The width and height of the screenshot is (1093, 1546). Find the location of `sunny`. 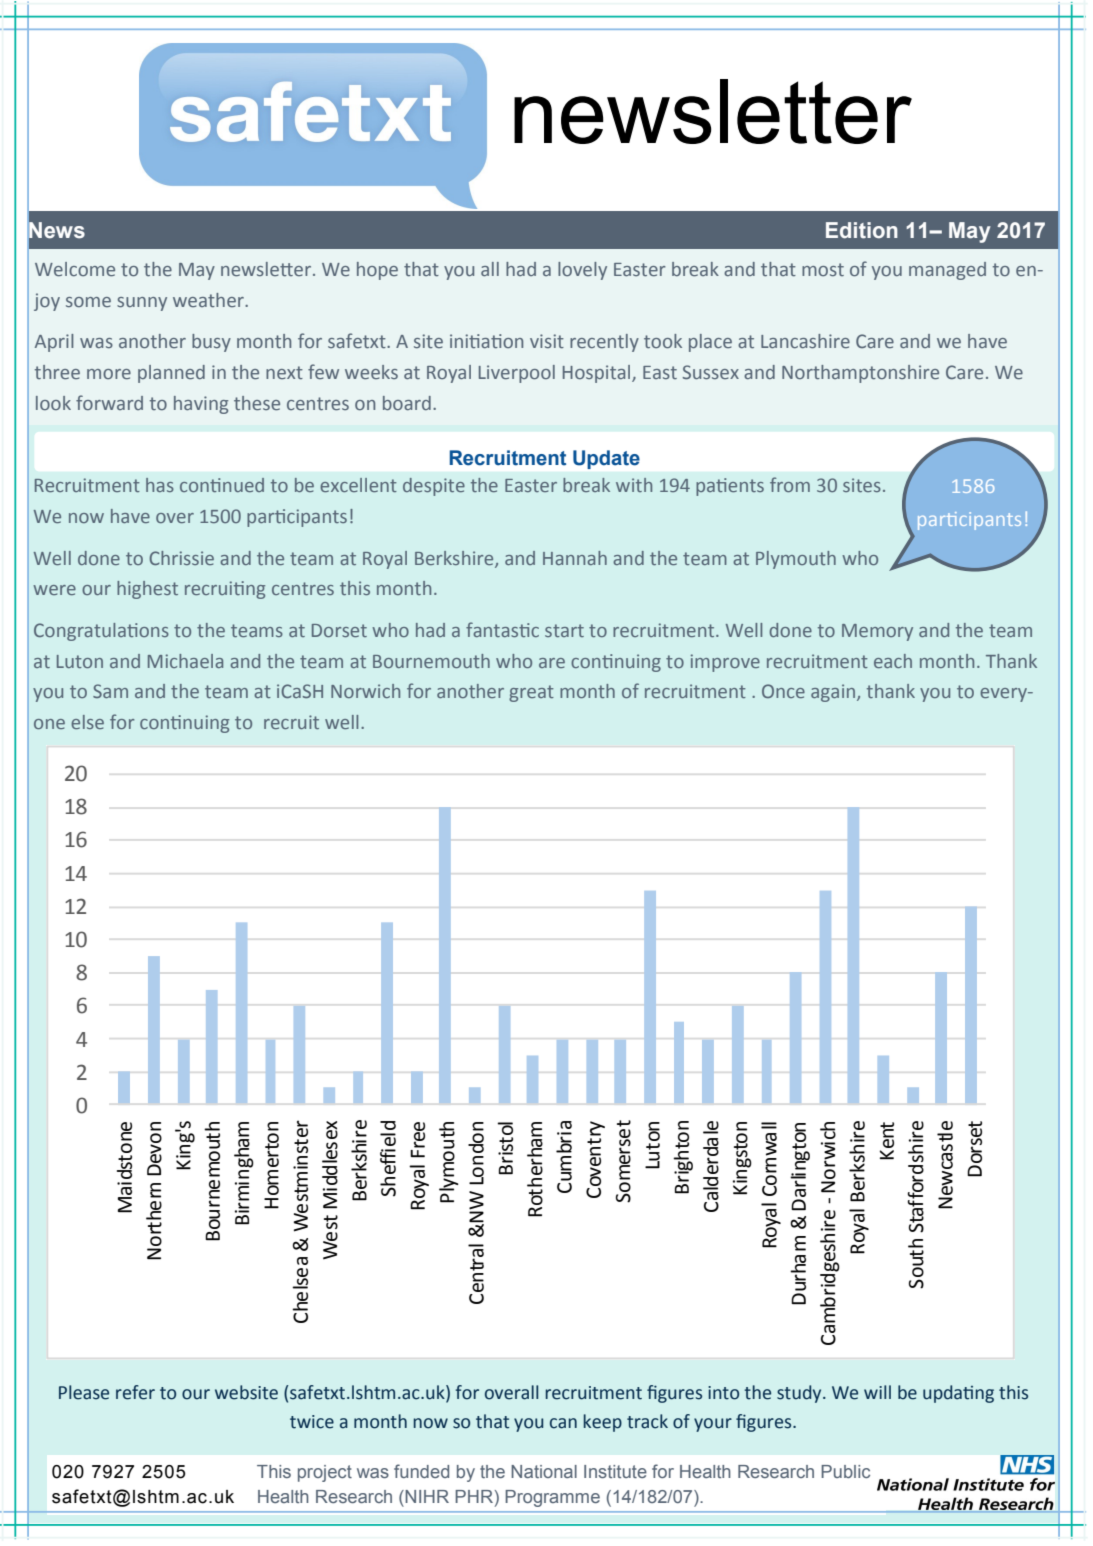

sunny is located at coordinates (142, 304).
